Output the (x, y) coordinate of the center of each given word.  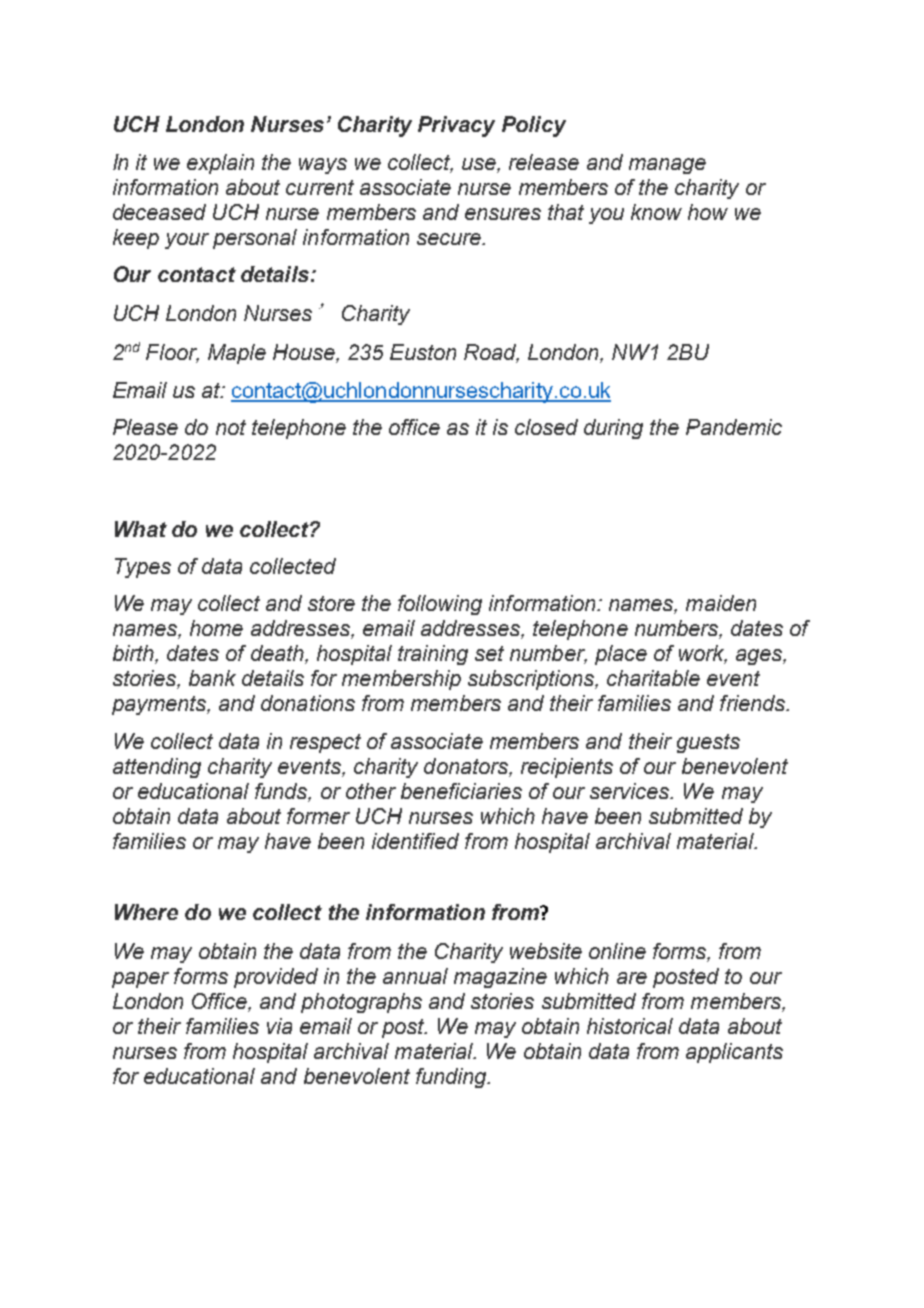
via (279, 1026)
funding (452, 1078)
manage (667, 166)
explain (220, 164)
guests (708, 743)
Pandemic (734, 427)
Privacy (456, 126)
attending (157, 768)
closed (546, 427)
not (231, 427)
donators (467, 767)
